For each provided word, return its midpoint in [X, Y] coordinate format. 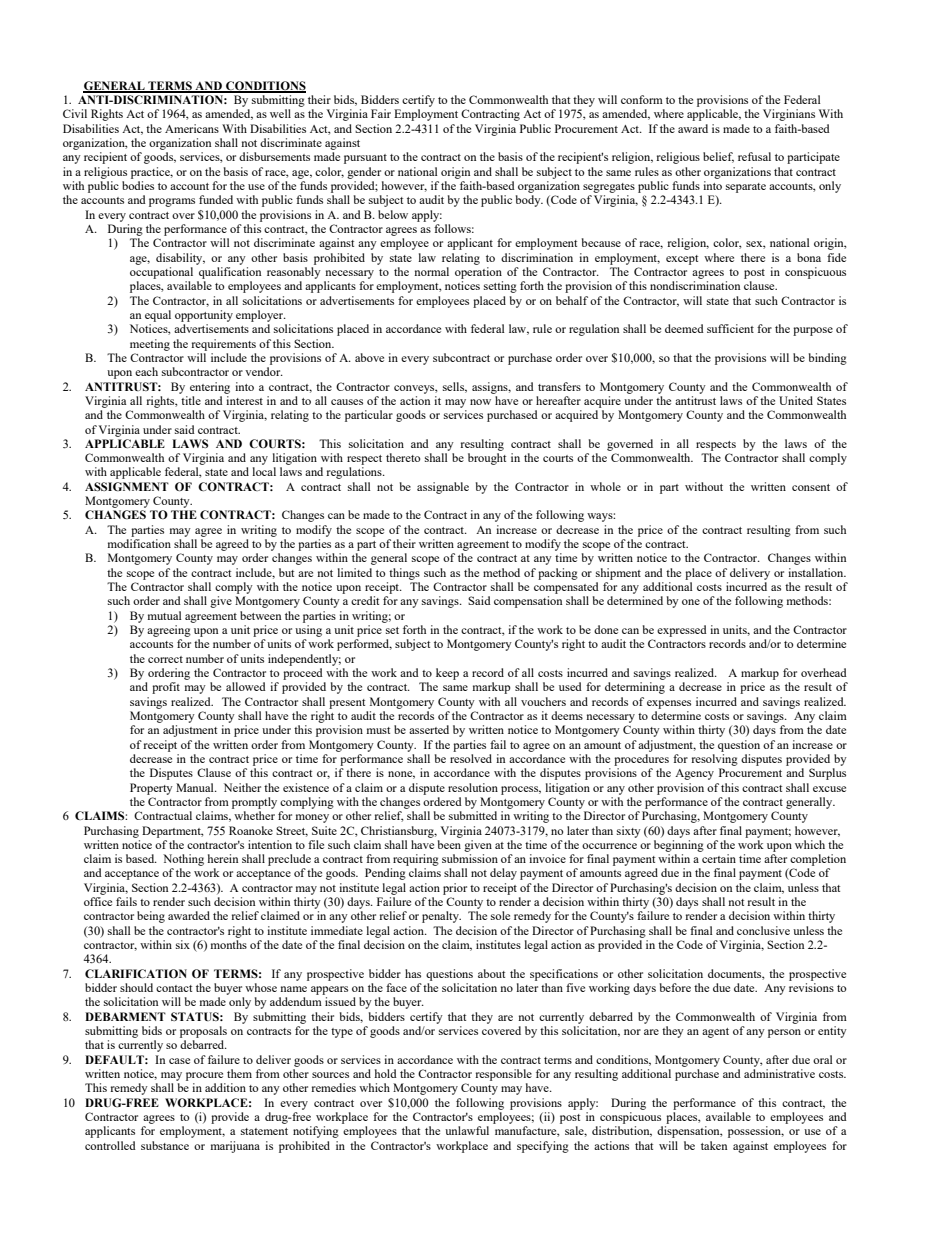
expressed [682, 631]
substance [165, 1145]
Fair [381, 113]
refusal [754, 156]
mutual [165, 615]
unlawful [467, 1130]
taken [714, 1145]
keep [447, 674]
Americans [192, 128]
